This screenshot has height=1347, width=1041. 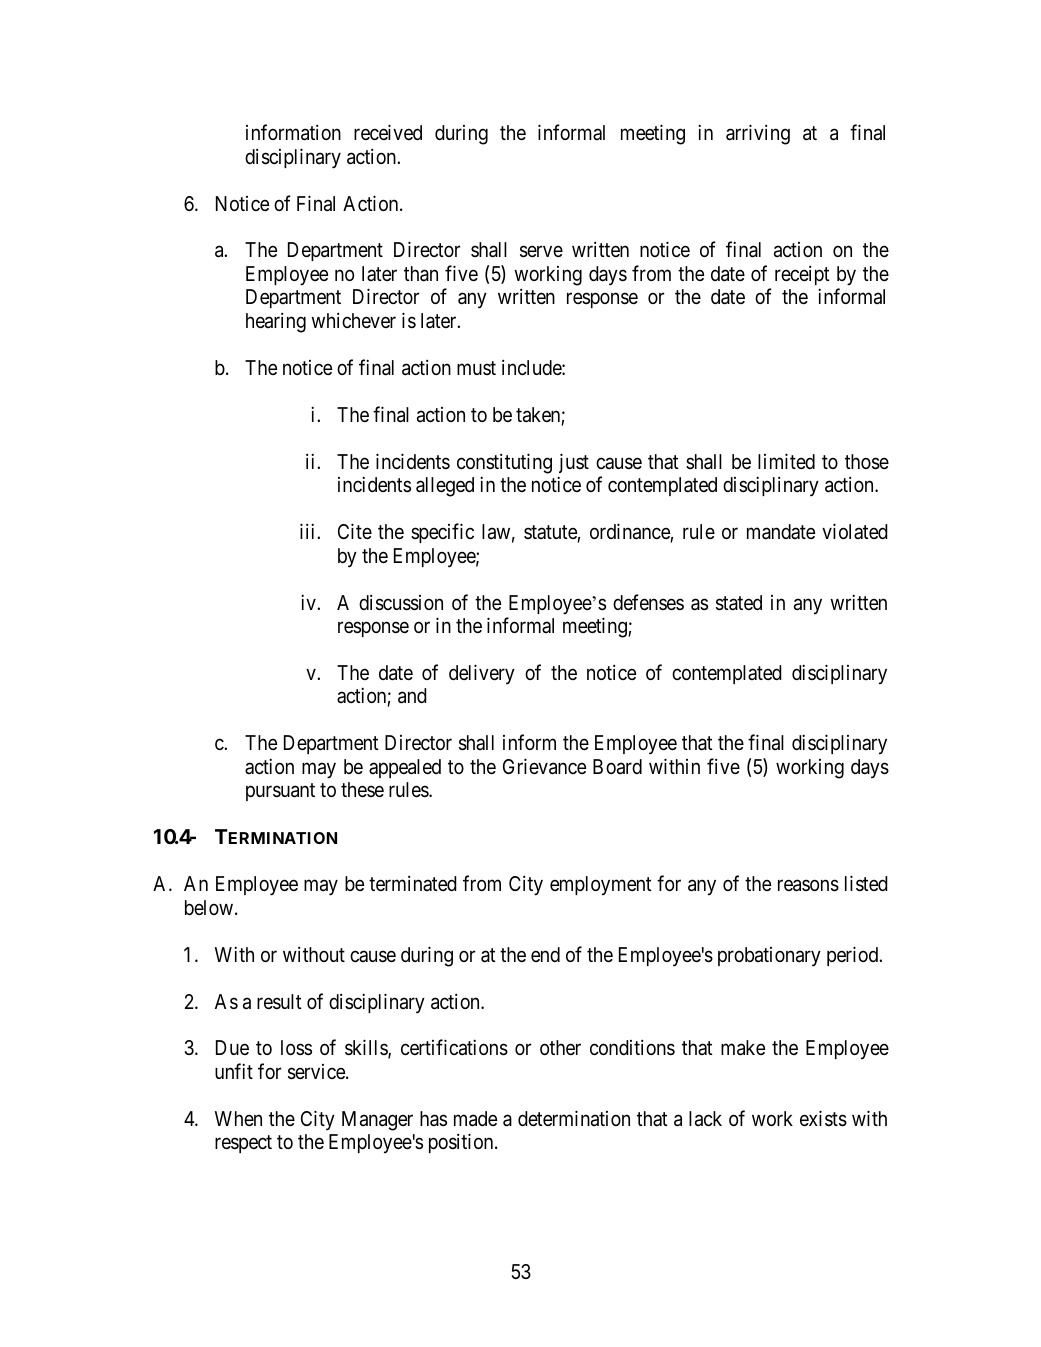 I want to click on received, so click(x=388, y=132).
